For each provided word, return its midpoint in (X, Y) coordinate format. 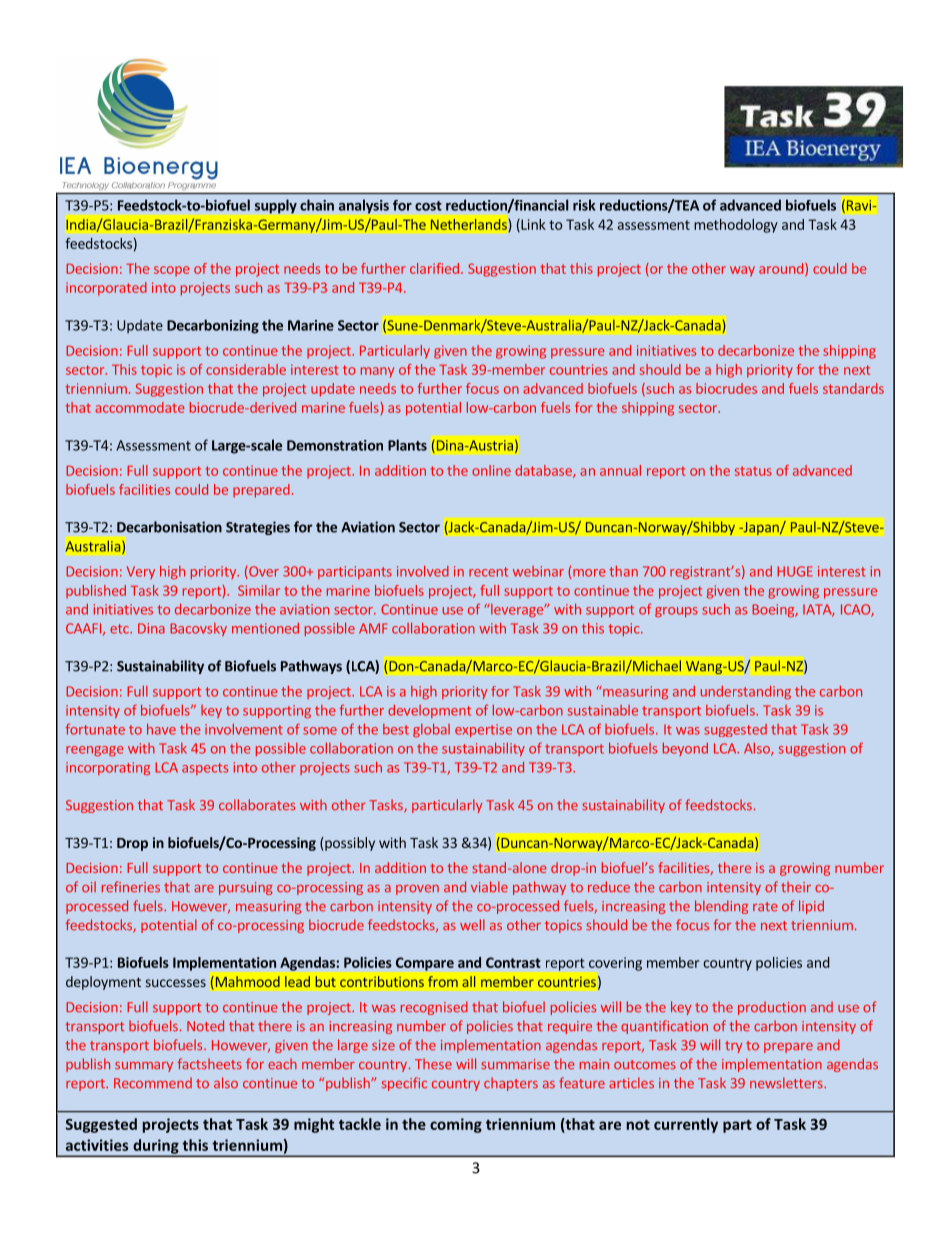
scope (172, 271)
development (429, 711)
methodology (736, 226)
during (156, 1147)
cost (428, 206)
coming (456, 1125)
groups (676, 612)
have (161, 729)
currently (686, 1125)
